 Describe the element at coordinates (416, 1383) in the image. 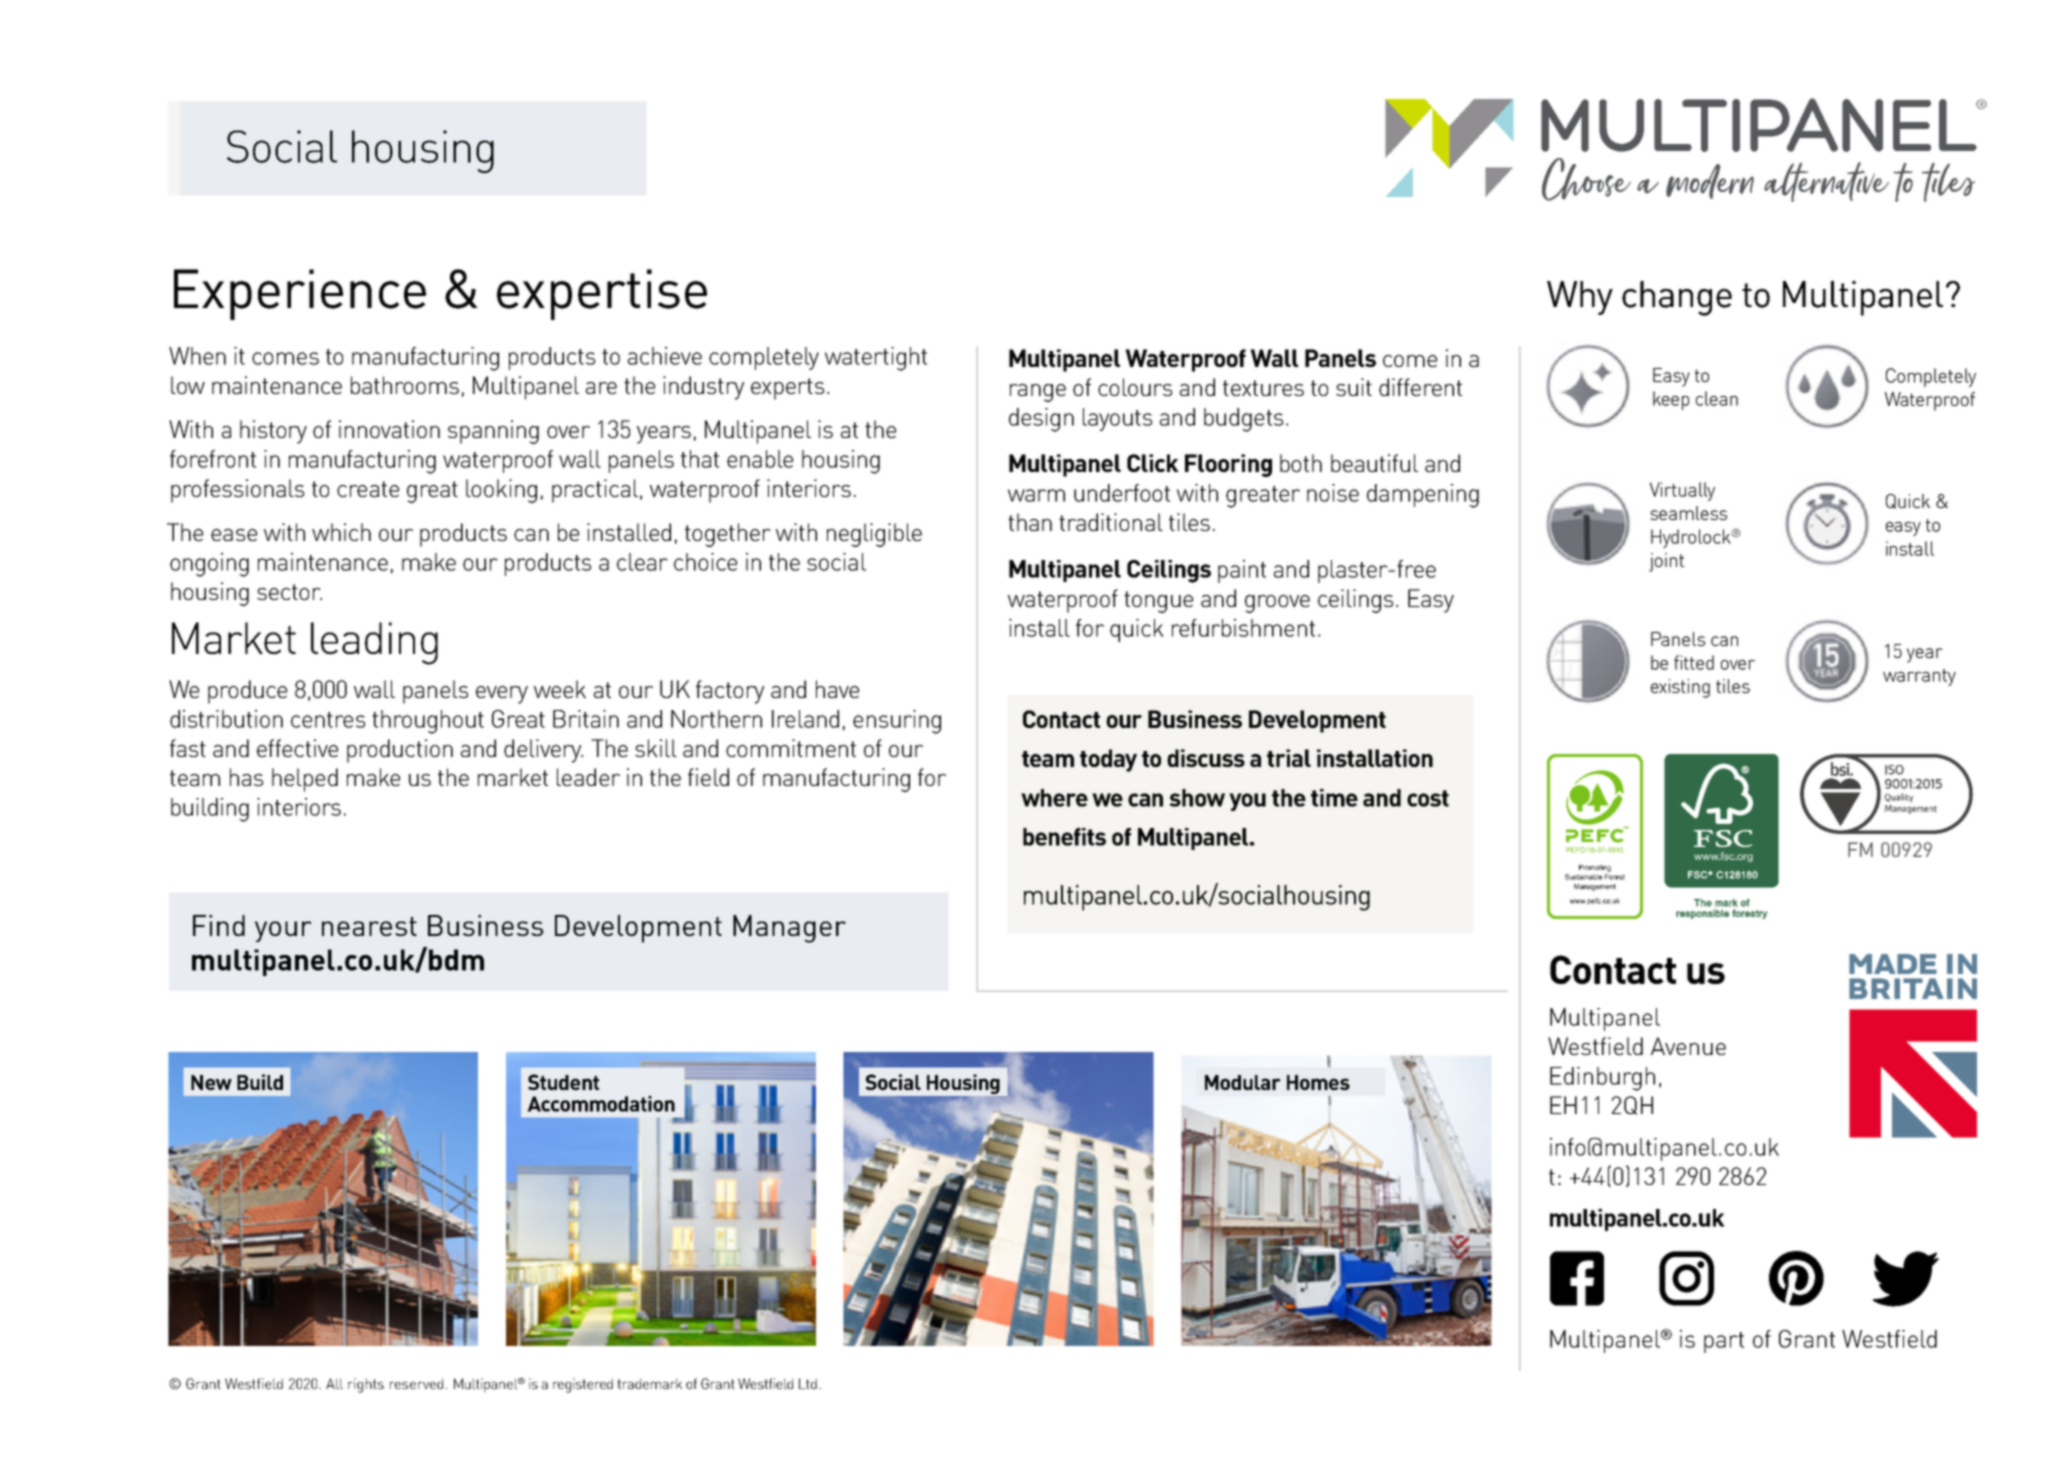

I see `reserved` at that location.
